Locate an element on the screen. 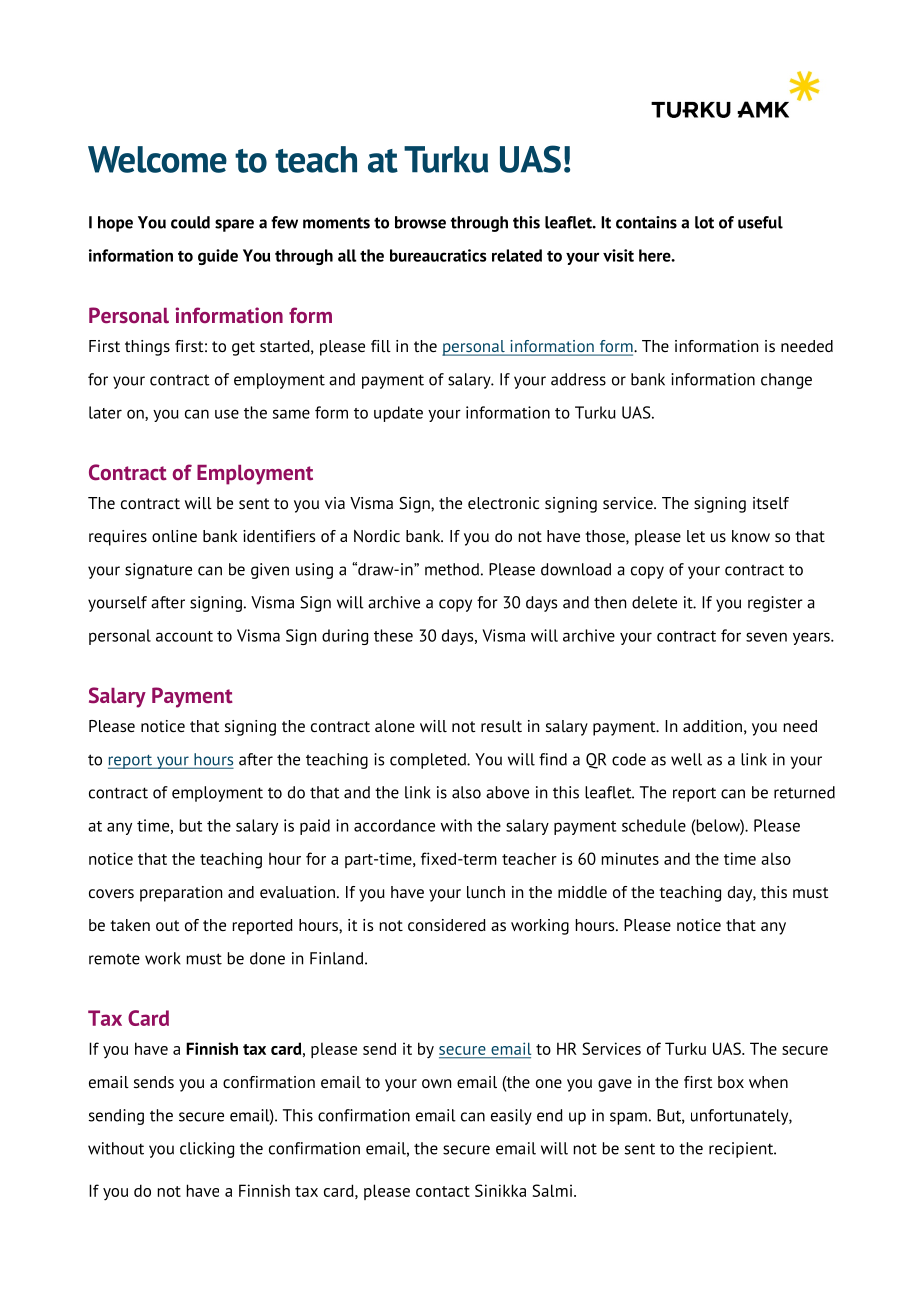 The width and height of the screenshot is (924, 1308). clicking is located at coordinates (207, 1150).
